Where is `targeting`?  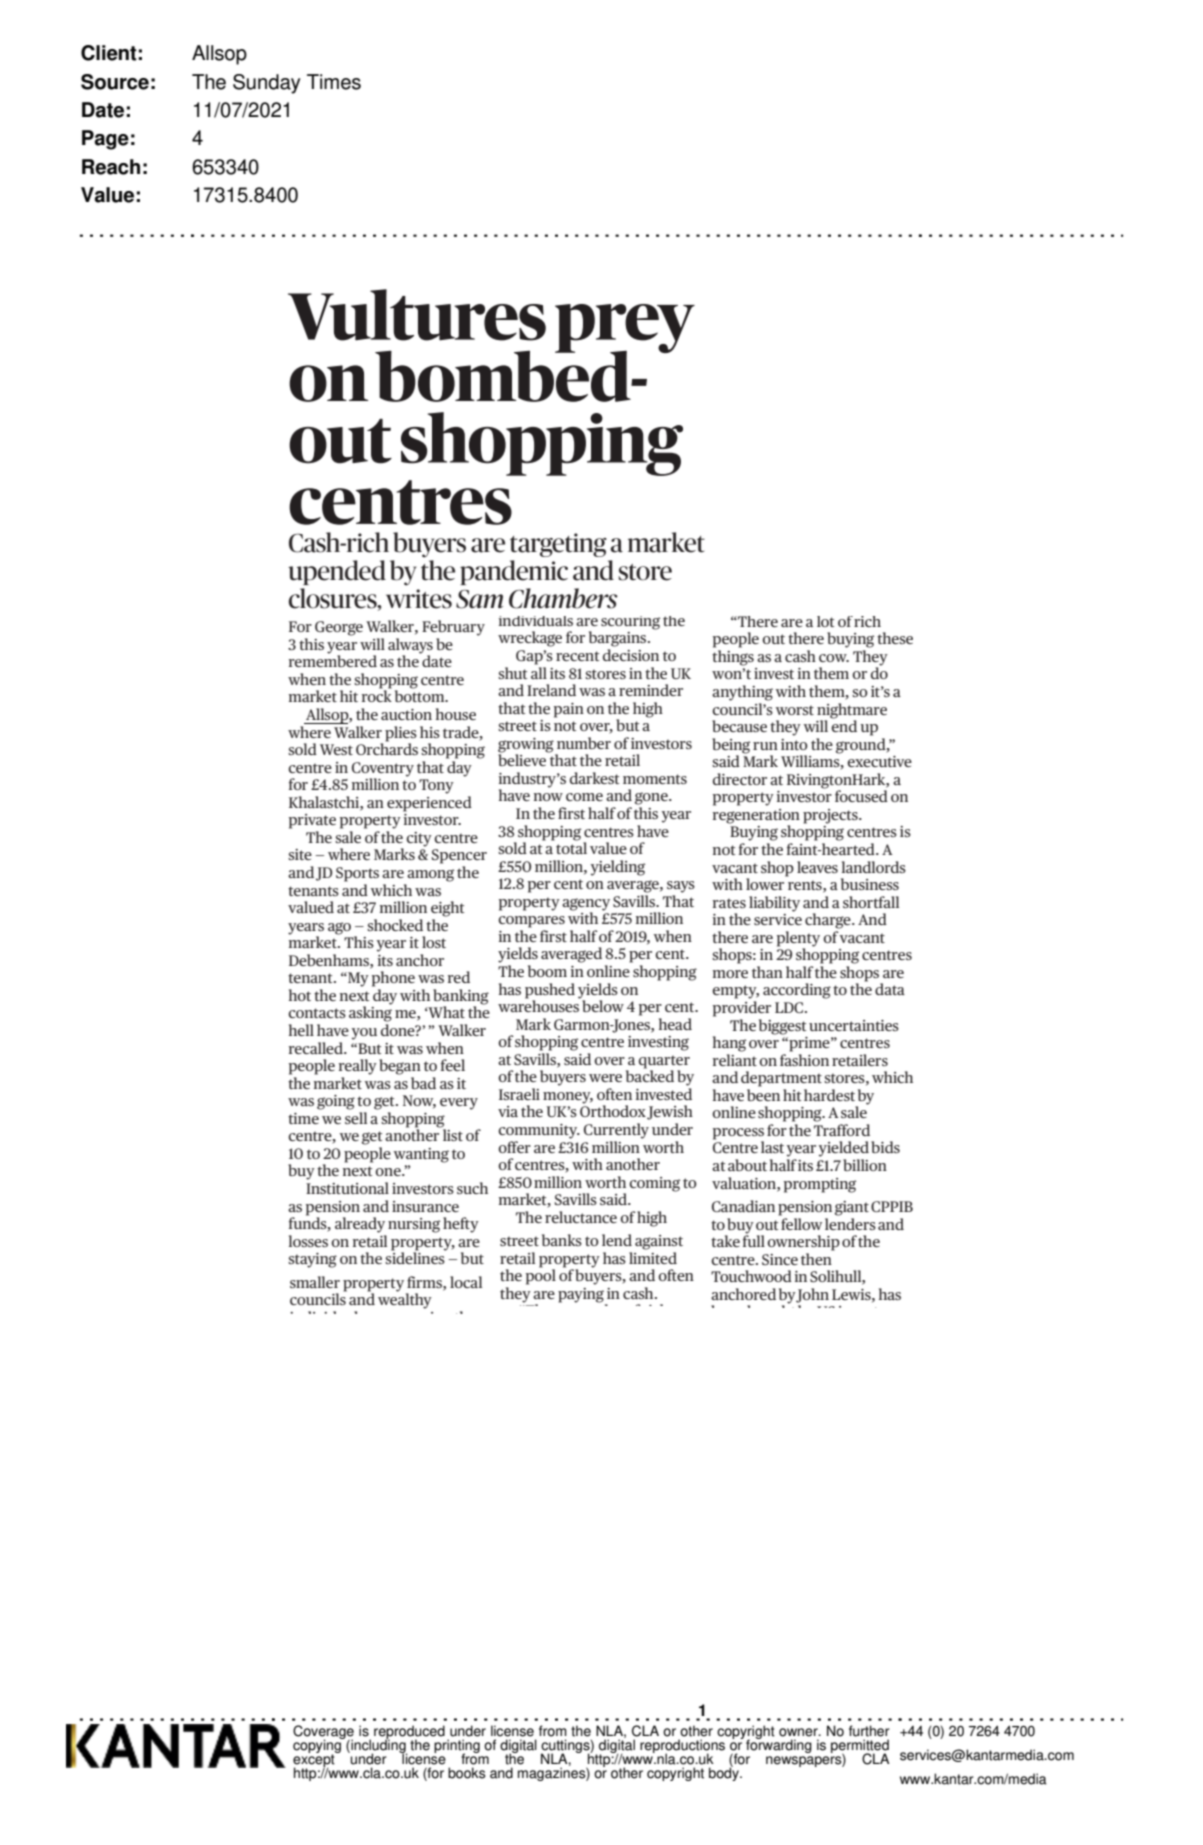 targeting is located at coordinates (558, 545).
